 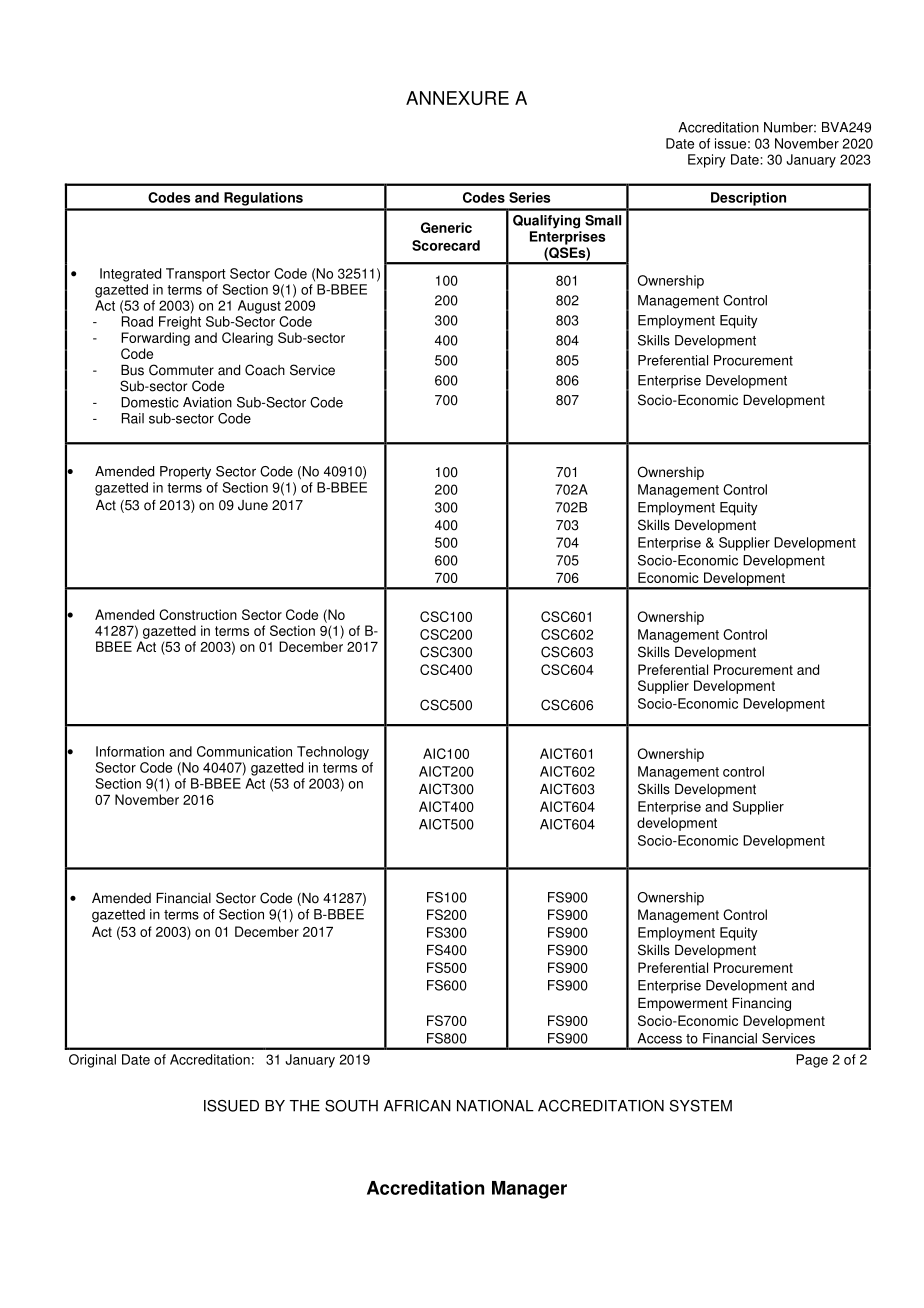 What do you see at coordinates (333, 753) in the screenshot?
I see `Technology` at bounding box center [333, 753].
